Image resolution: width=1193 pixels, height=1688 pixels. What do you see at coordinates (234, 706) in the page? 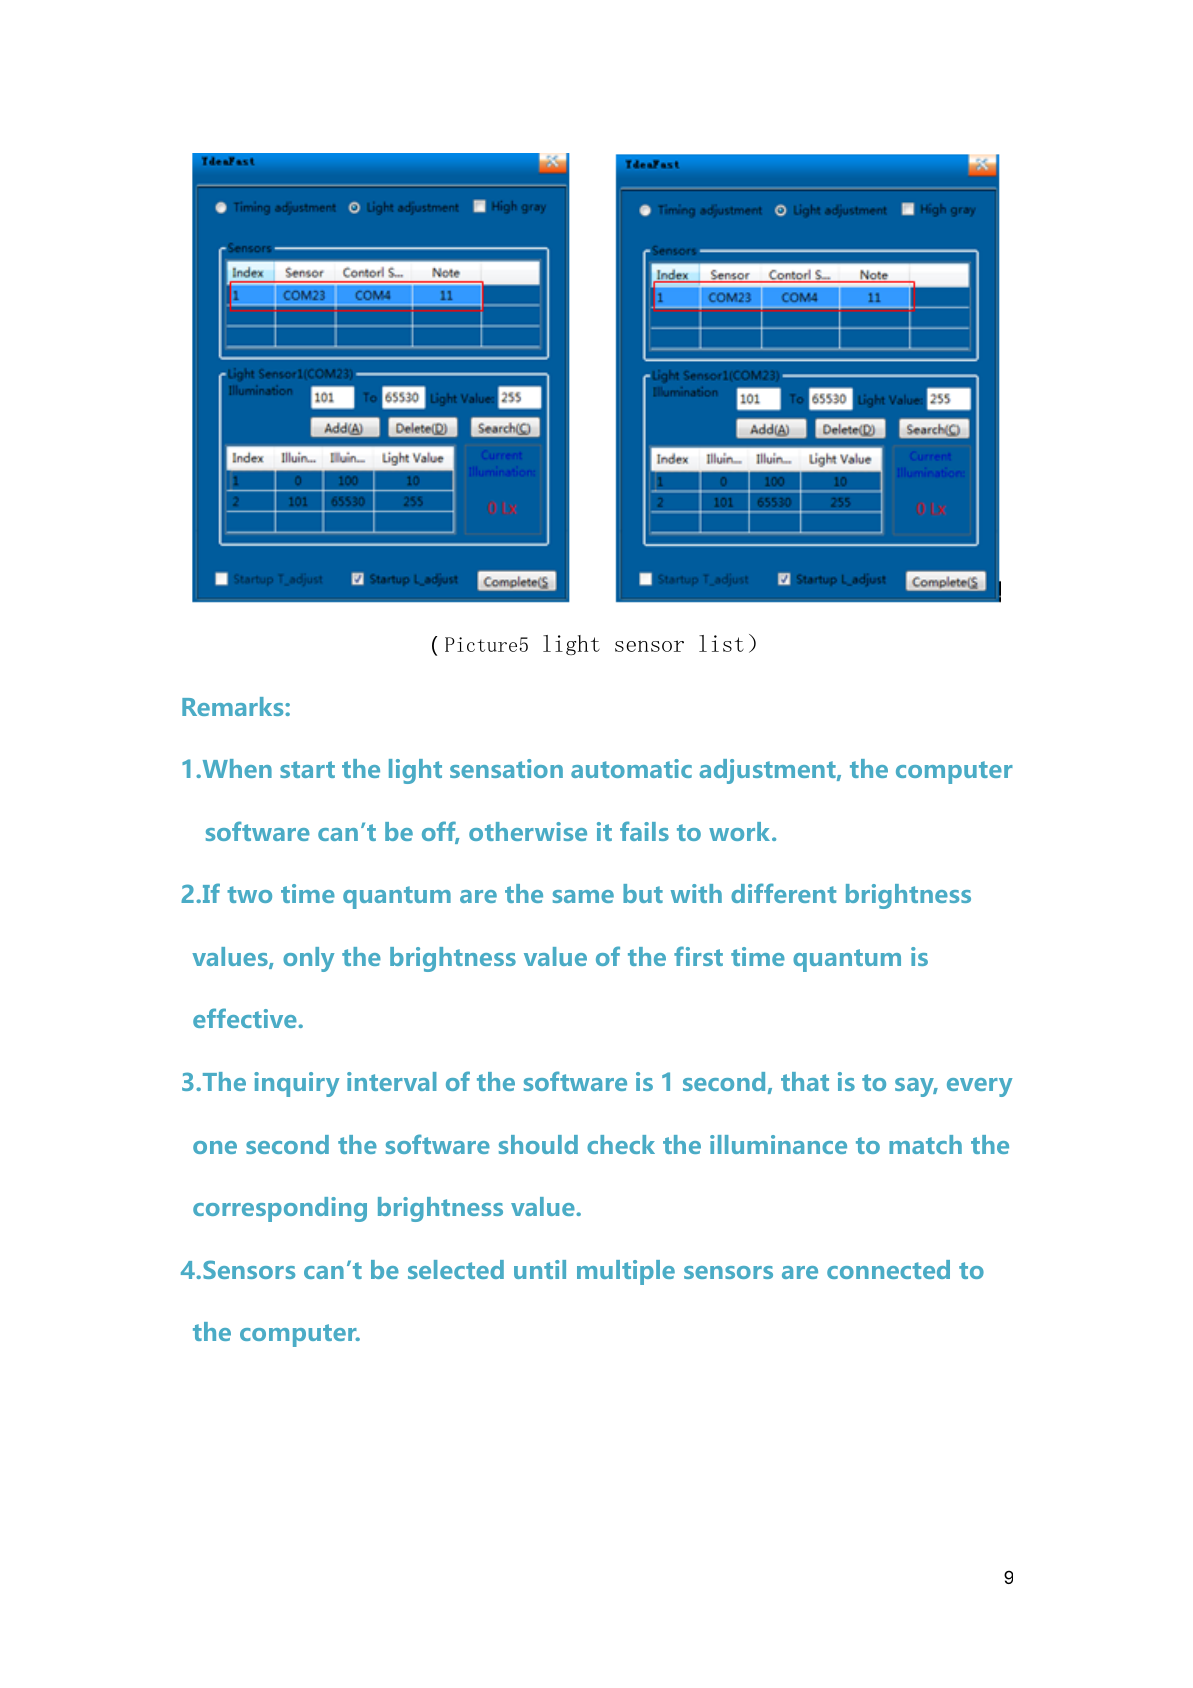
I see `Remarks` at bounding box center [234, 706].
